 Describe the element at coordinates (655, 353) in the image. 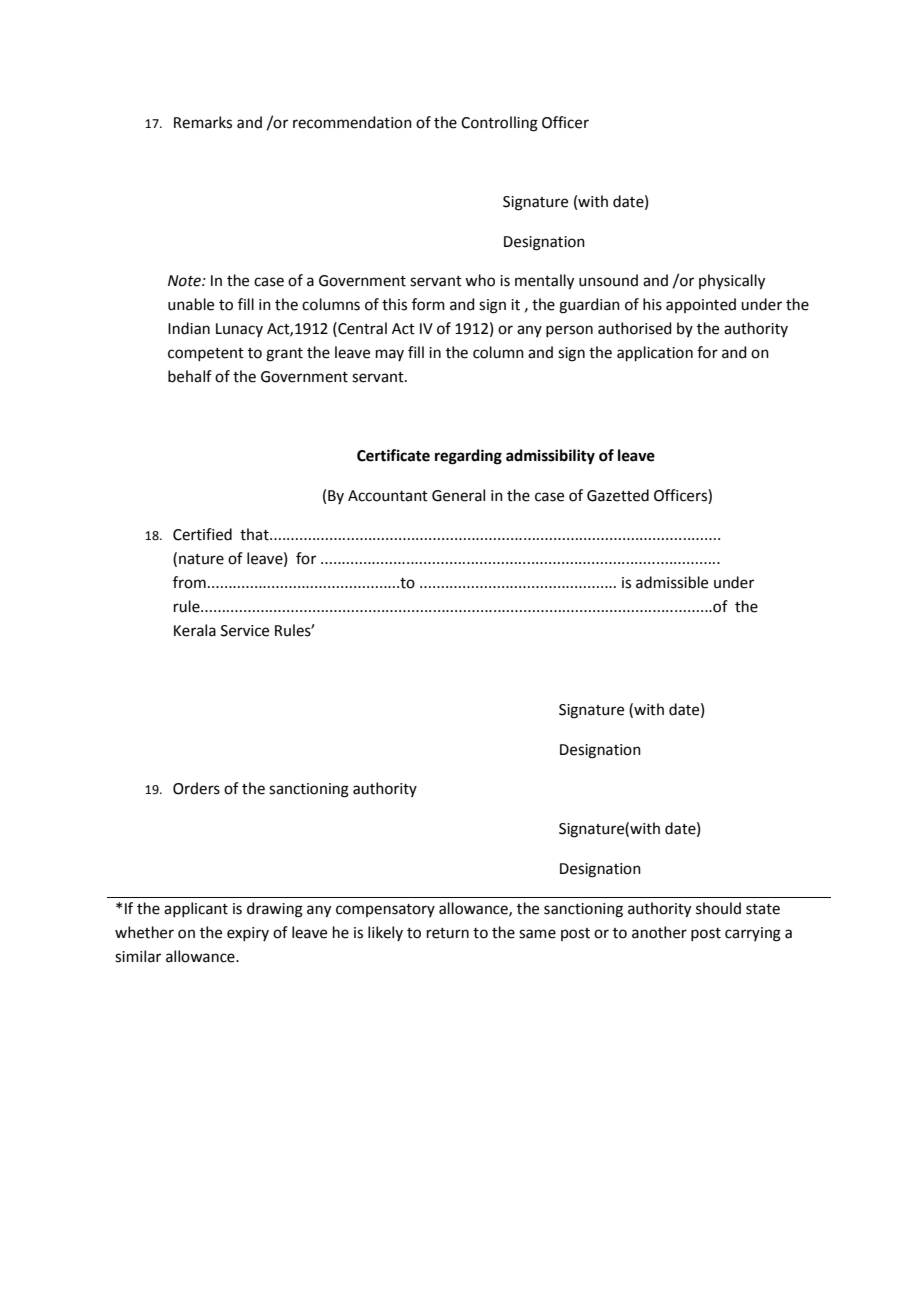

I see `application` at that location.
